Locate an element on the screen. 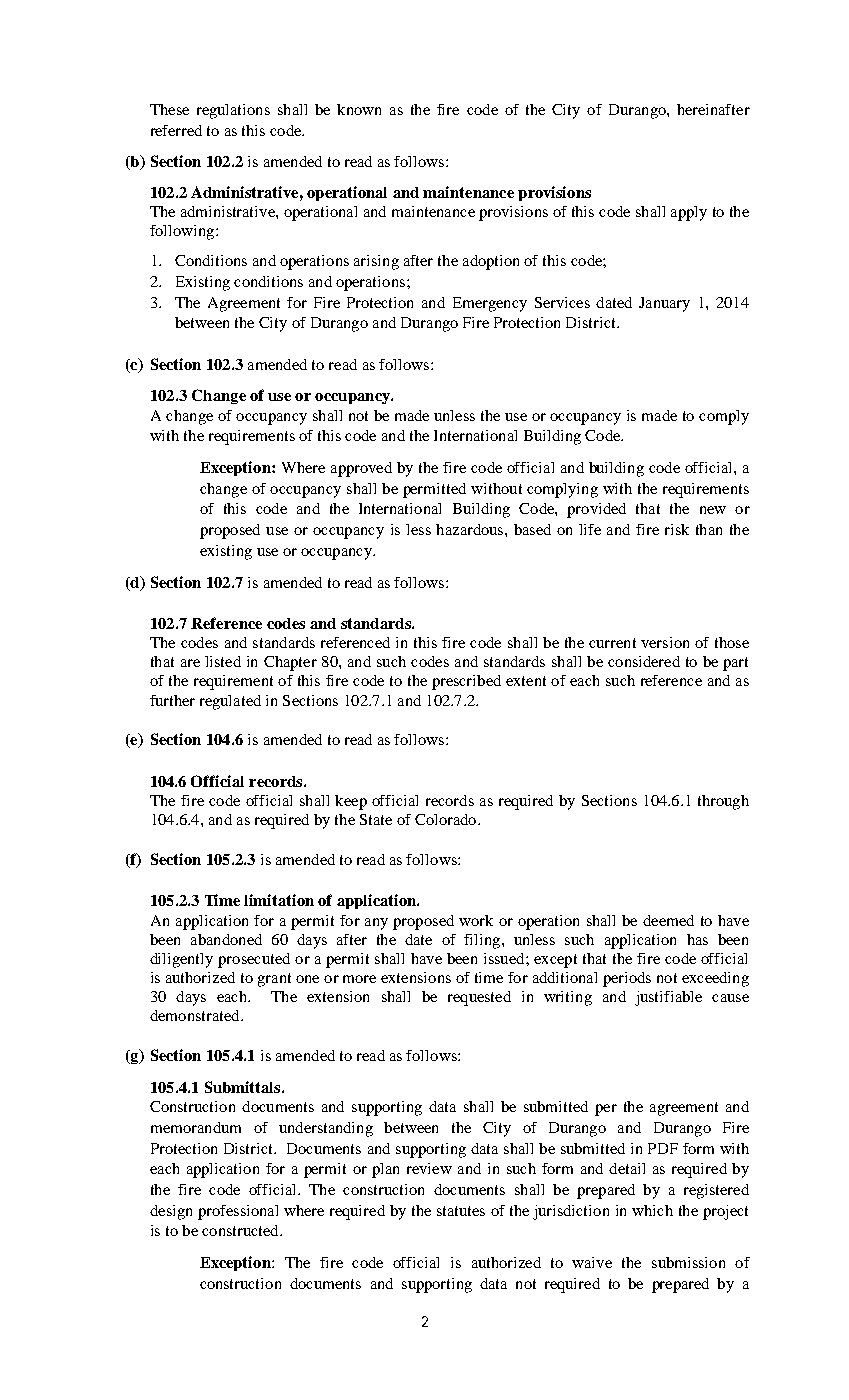 The image size is (849, 1400). regulated is located at coordinates (230, 702).
